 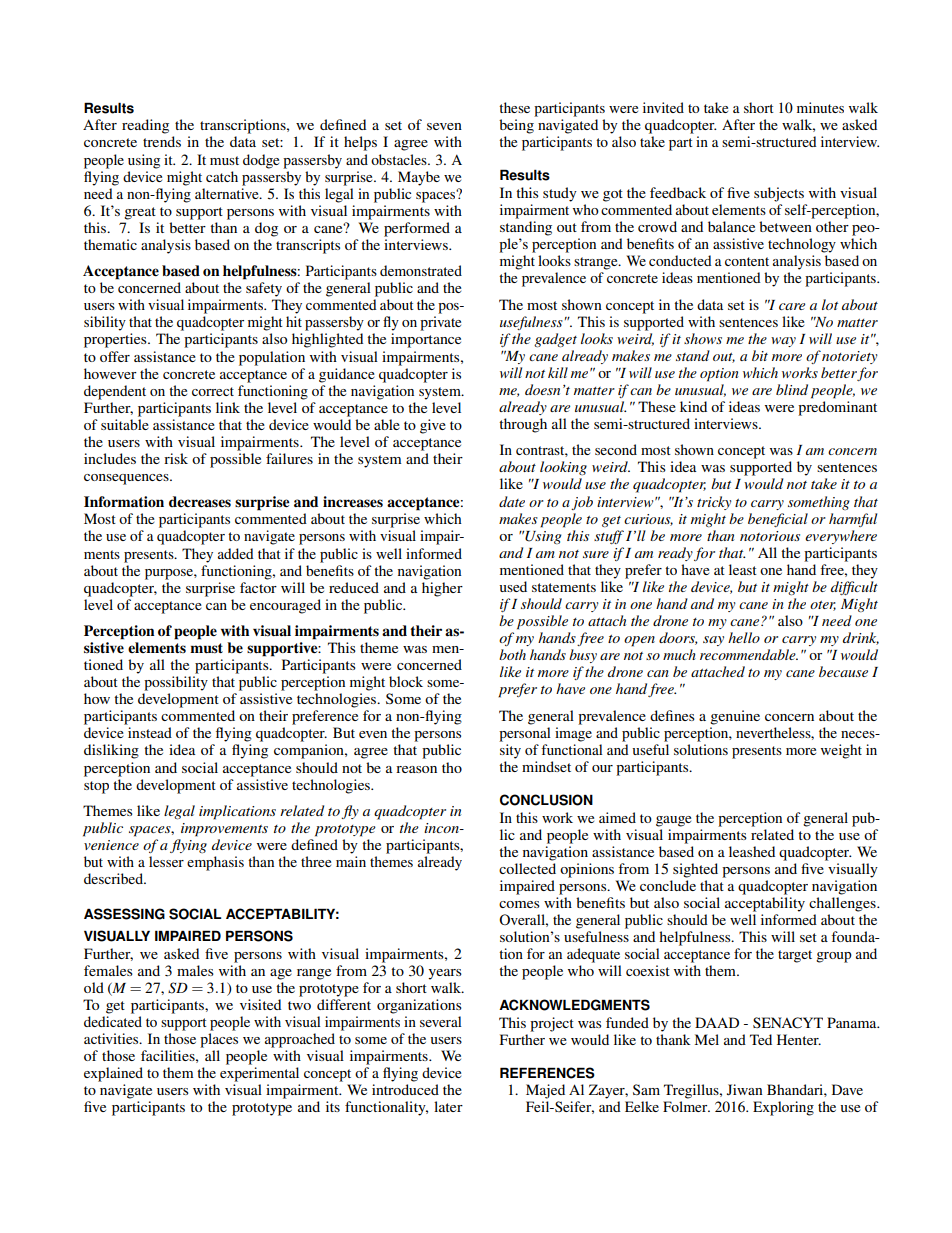 What do you see at coordinates (760, 355) in the page?
I see `bit` at bounding box center [760, 355].
